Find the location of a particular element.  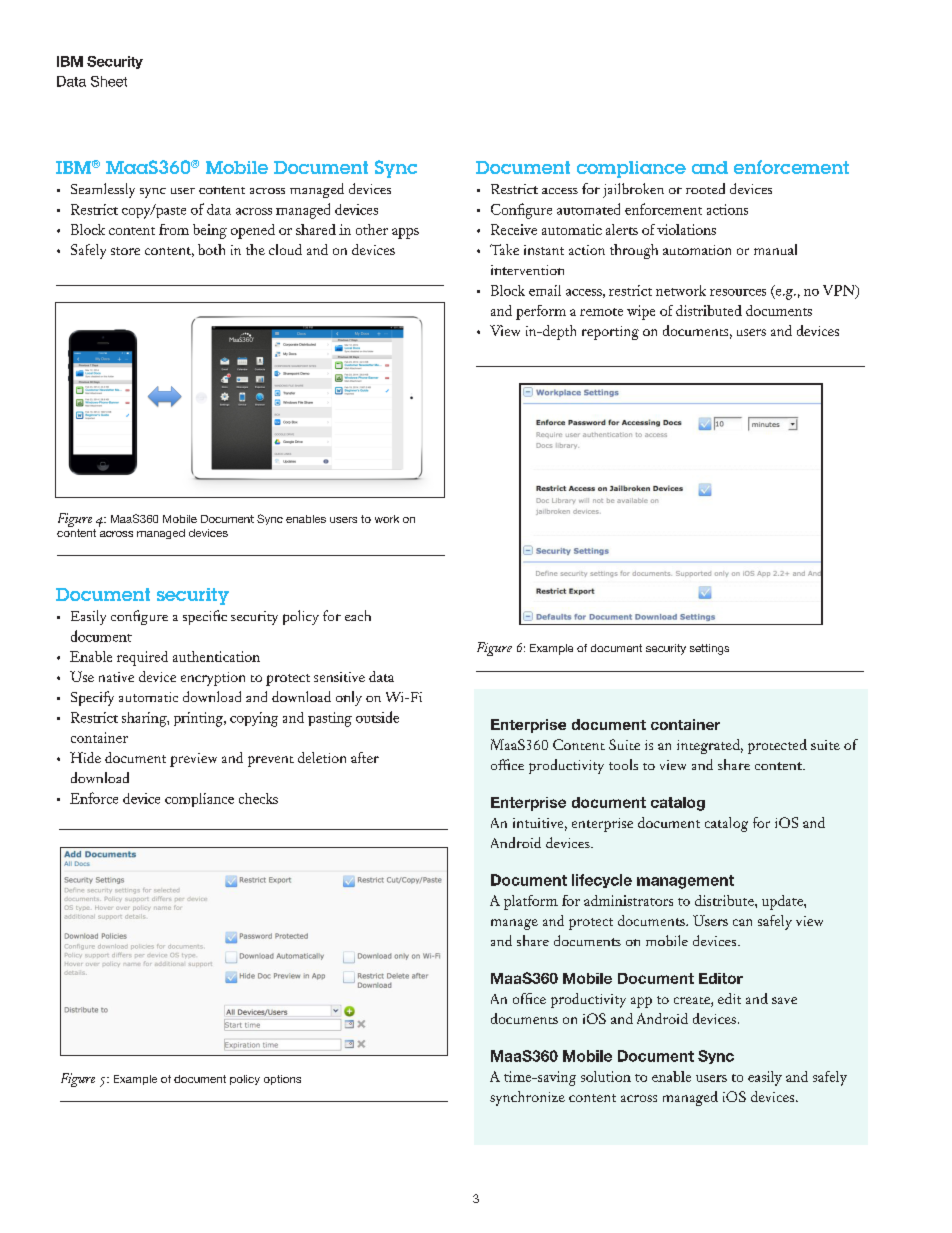

after is located at coordinates (365, 757).
